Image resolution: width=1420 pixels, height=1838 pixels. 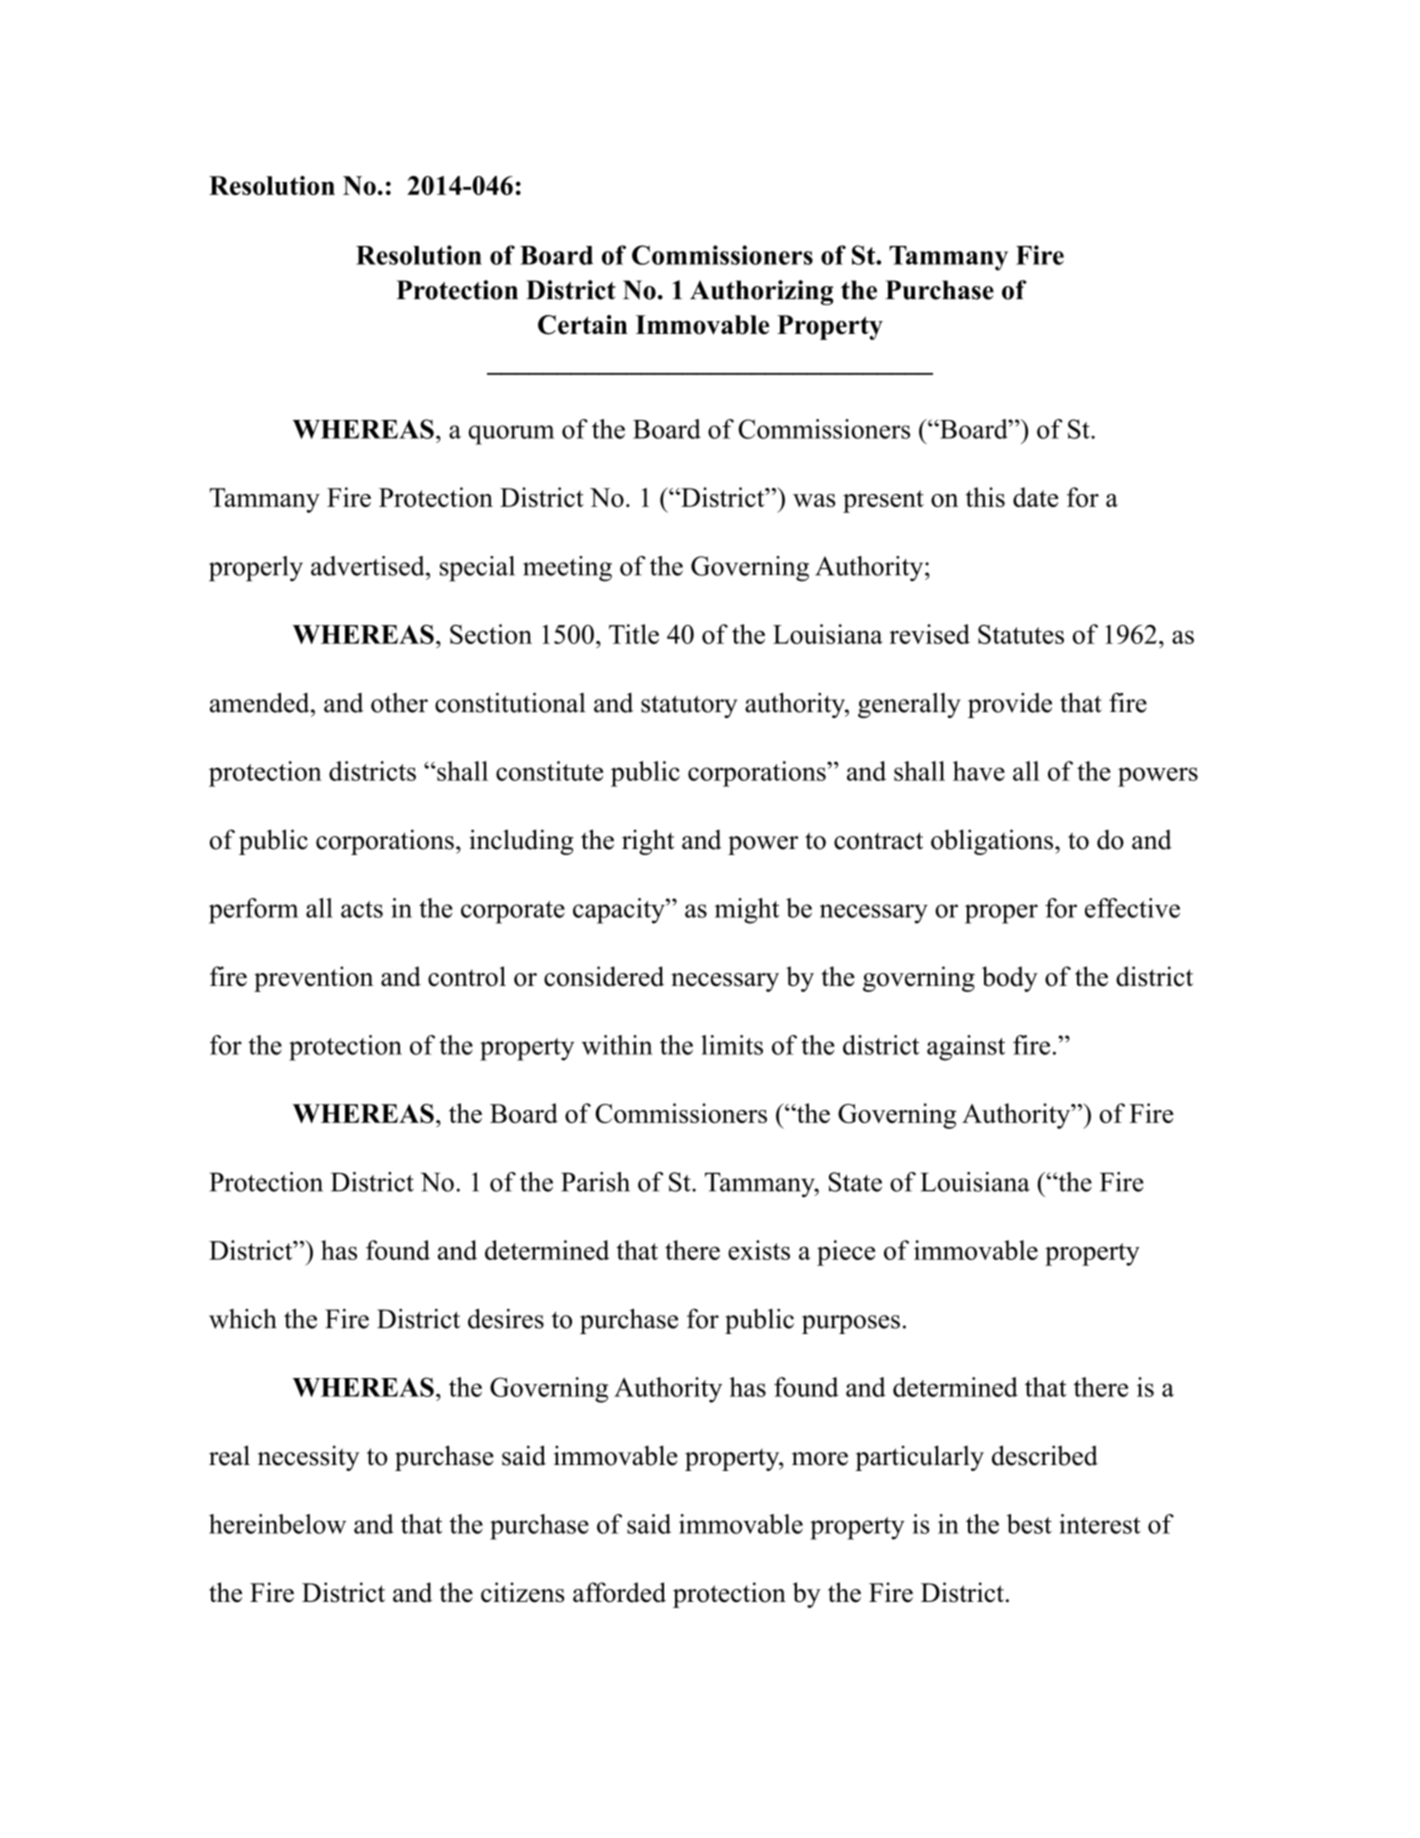 What do you see at coordinates (689, 706) in the document?
I see `statutory` at bounding box center [689, 706].
